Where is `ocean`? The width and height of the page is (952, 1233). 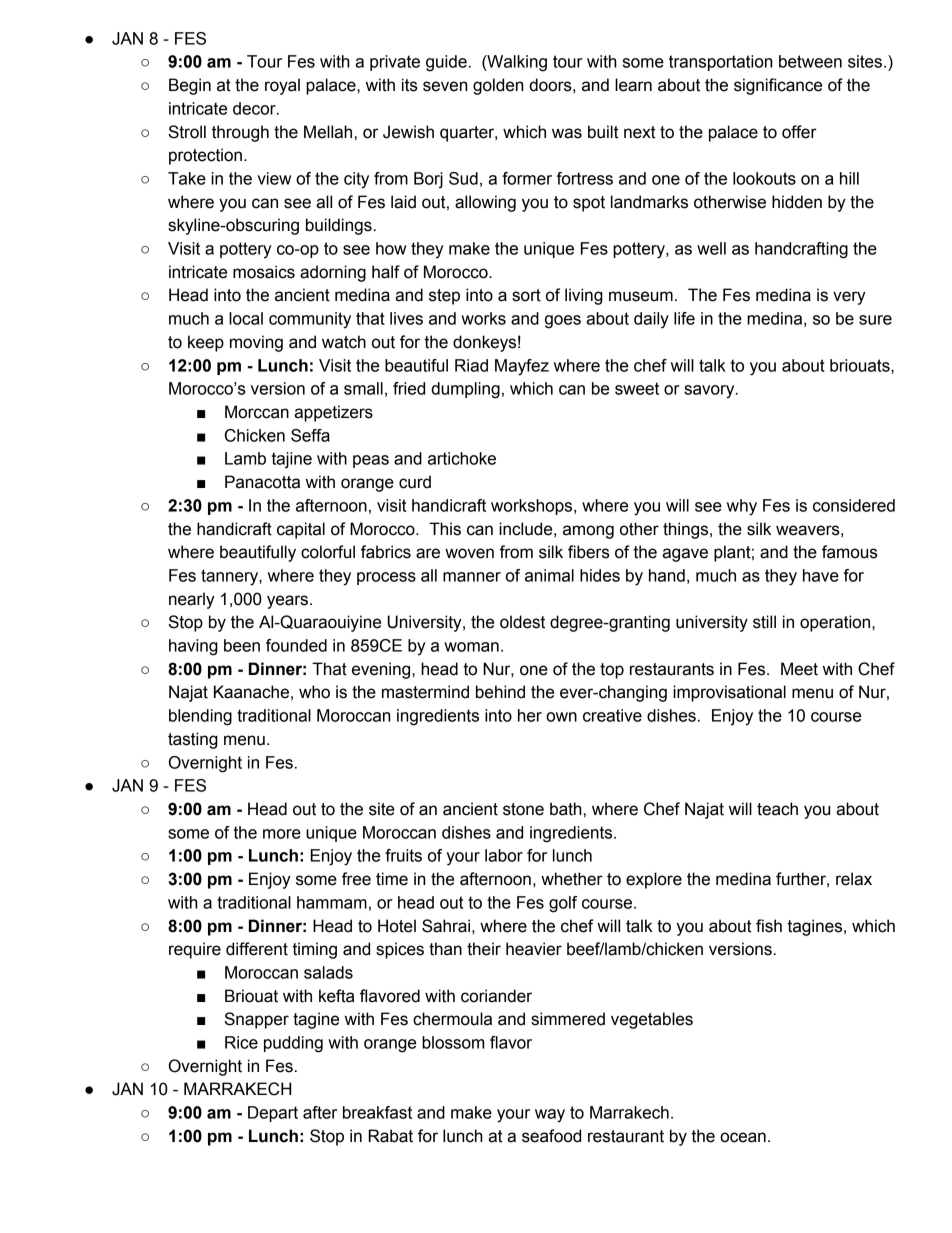 ocean is located at coordinates (743, 1137).
